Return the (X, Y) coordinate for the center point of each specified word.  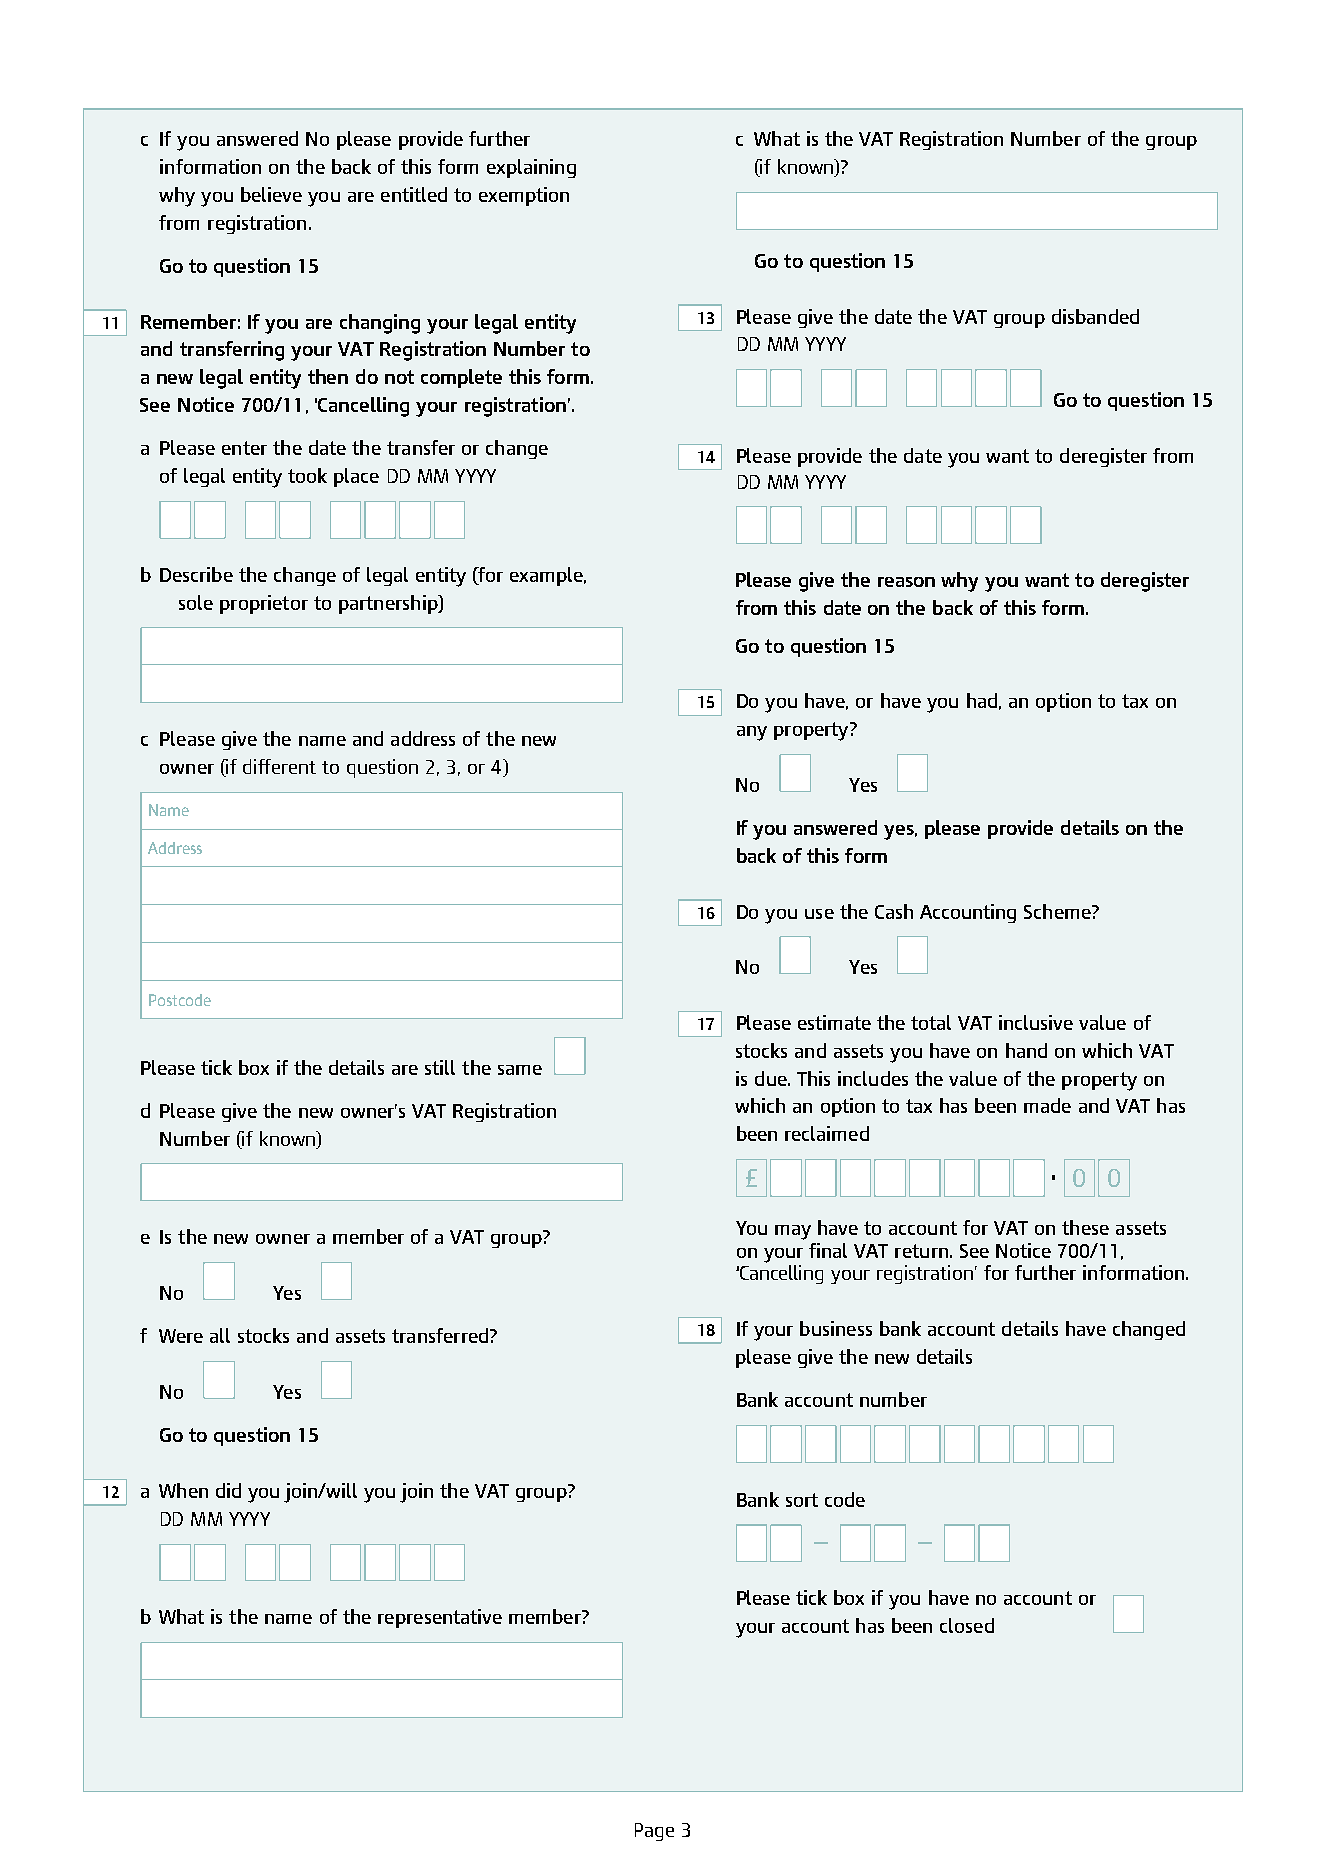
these (1085, 1227)
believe (271, 194)
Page (654, 1832)
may (793, 1232)
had (982, 700)
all (220, 1335)
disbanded (1095, 316)
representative (440, 1618)
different (279, 766)
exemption (524, 196)
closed (967, 1625)
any (752, 733)
